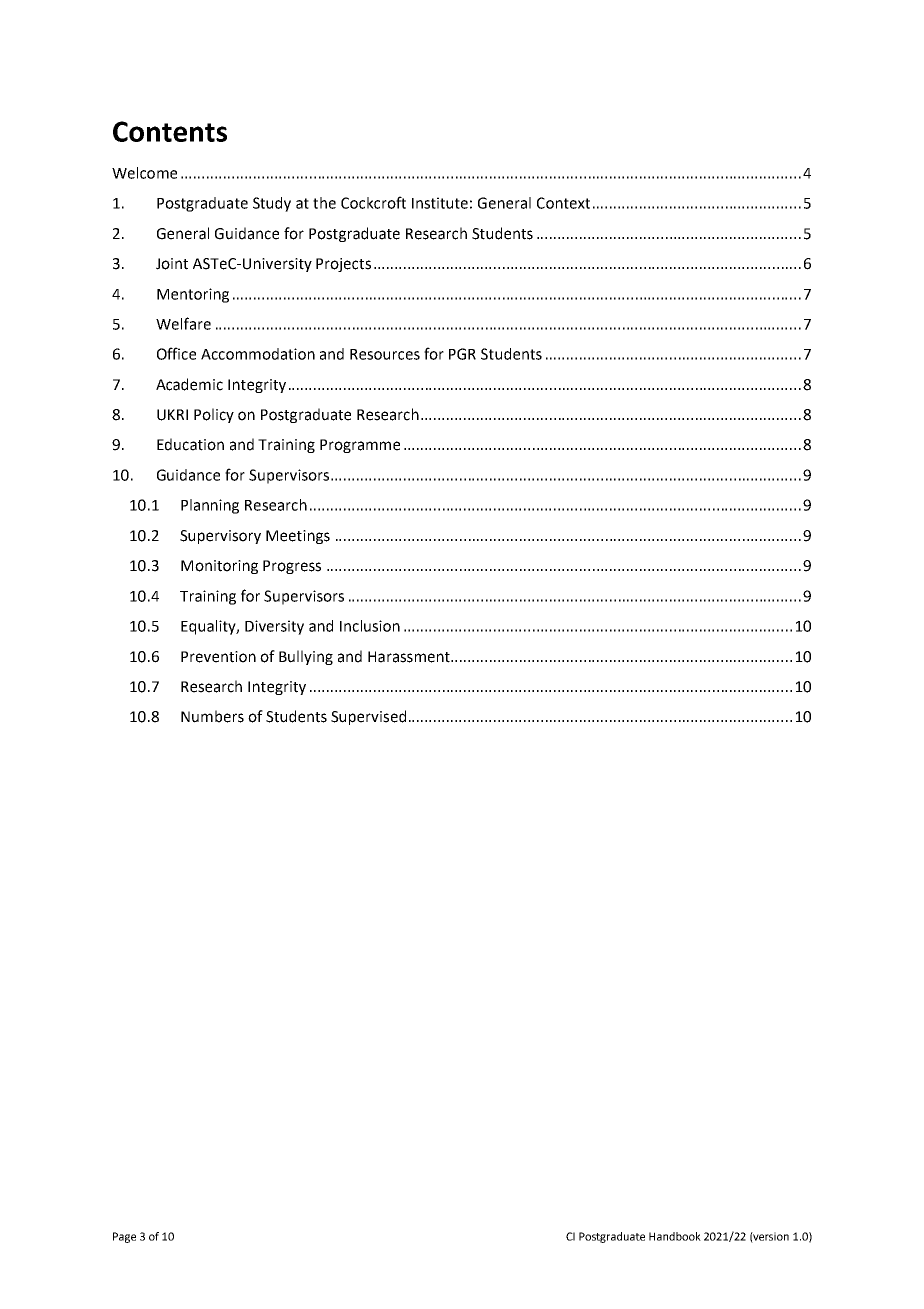 The width and height of the image is (924, 1309). What do you see at coordinates (292, 567) in the image?
I see `Progress` at bounding box center [292, 567].
